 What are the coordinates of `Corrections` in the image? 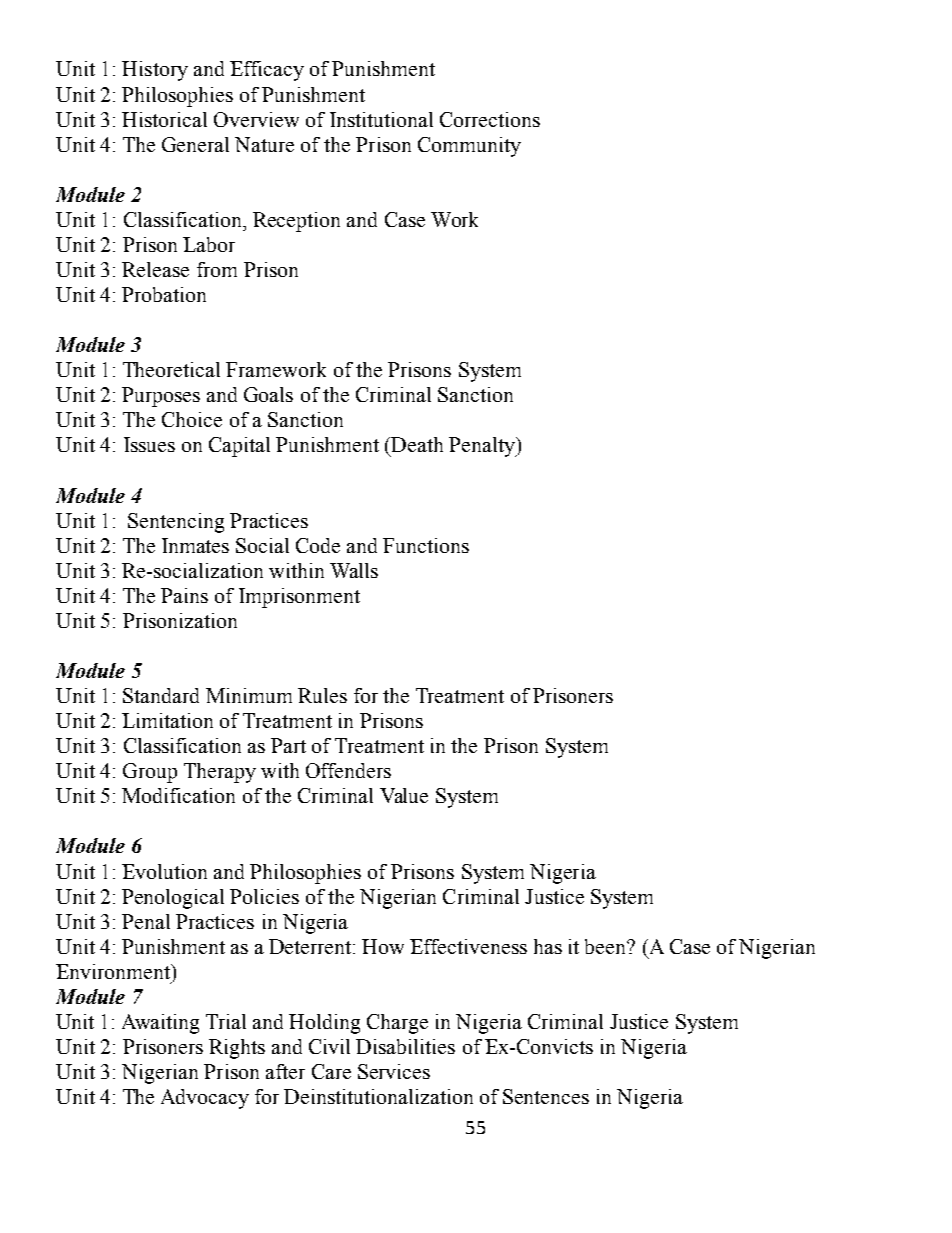 It's located at (490, 119).
